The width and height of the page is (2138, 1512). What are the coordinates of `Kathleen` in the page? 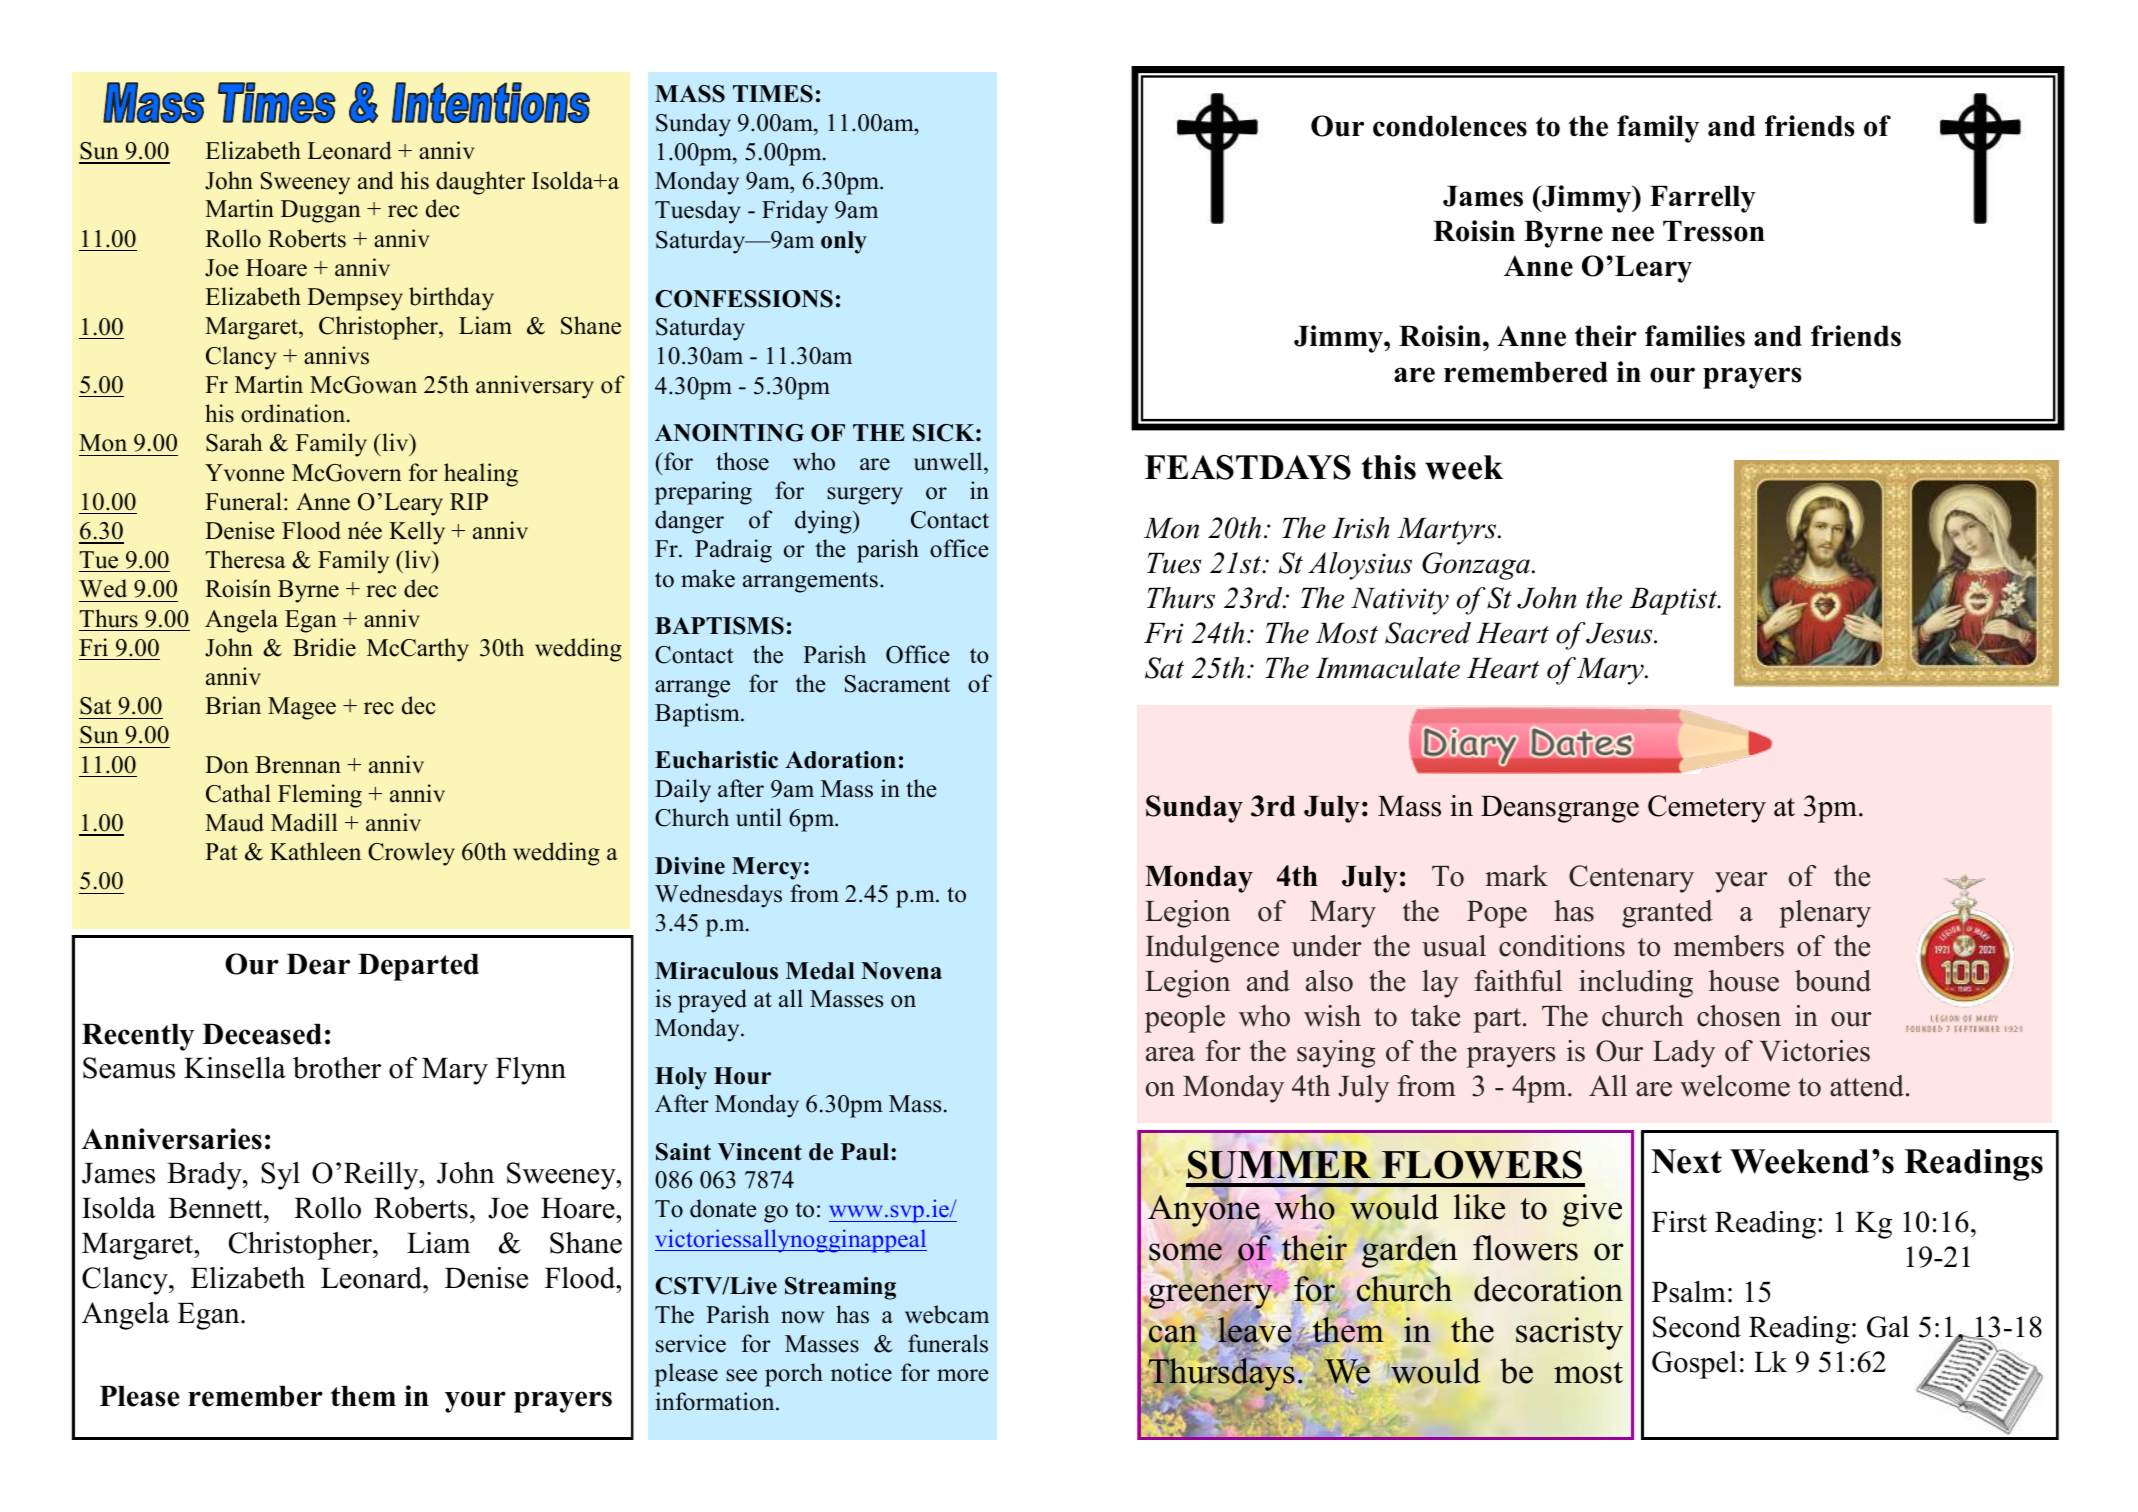 It's located at (315, 851).
